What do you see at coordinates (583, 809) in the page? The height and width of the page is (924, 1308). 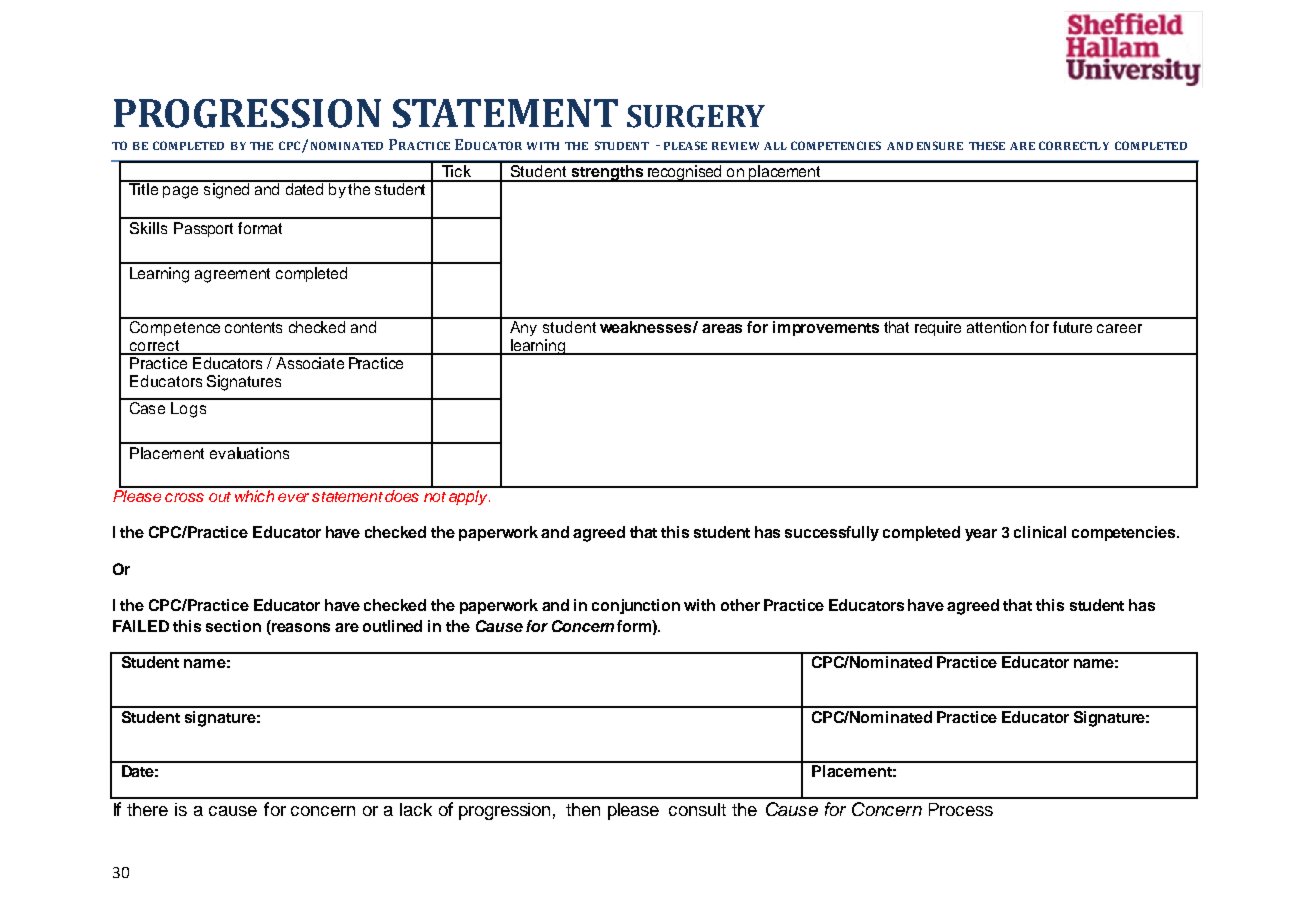 I see `then` at bounding box center [583, 809].
